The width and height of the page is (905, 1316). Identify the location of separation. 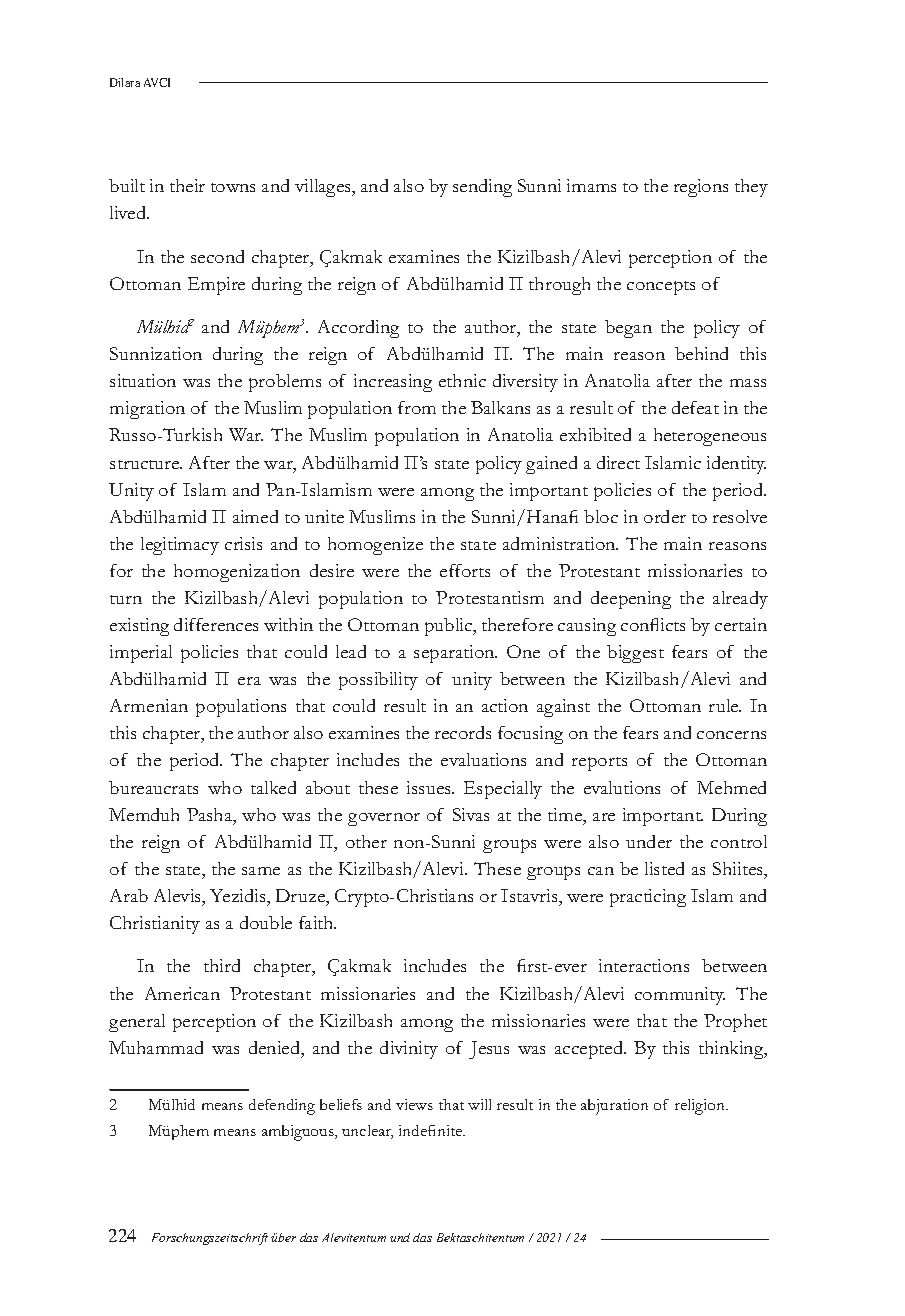
(455, 654).
